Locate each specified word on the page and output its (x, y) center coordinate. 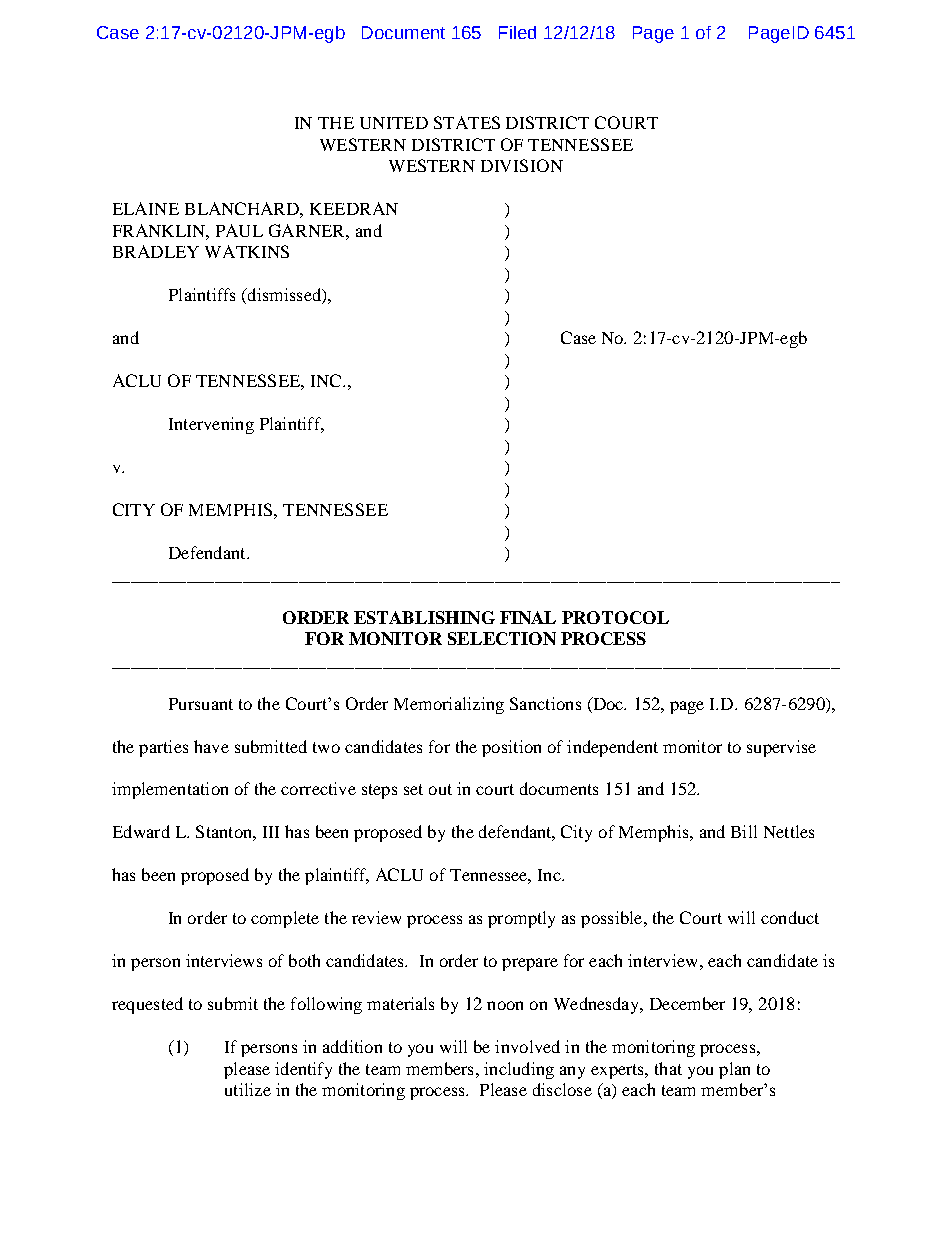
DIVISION (522, 165)
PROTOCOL (615, 617)
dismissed (284, 296)
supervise (781, 748)
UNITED (394, 123)
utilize (248, 1089)
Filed (517, 32)
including (519, 1070)
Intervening (211, 425)
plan (734, 1070)
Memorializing (449, 705)
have (211, 746)
